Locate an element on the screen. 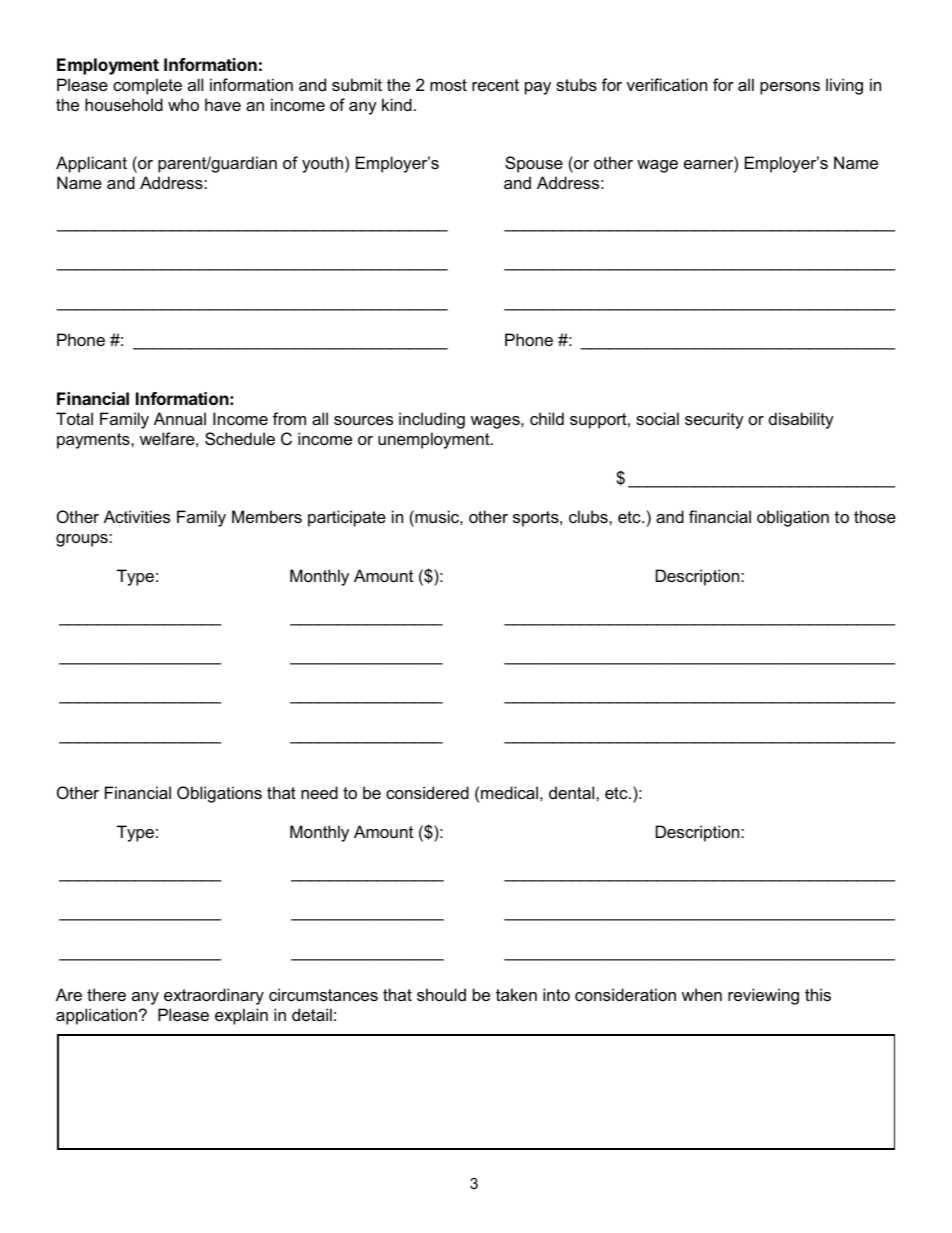 This screenshot has height=1233, width=952. extraordinary is located at coordinates (214, 996).
